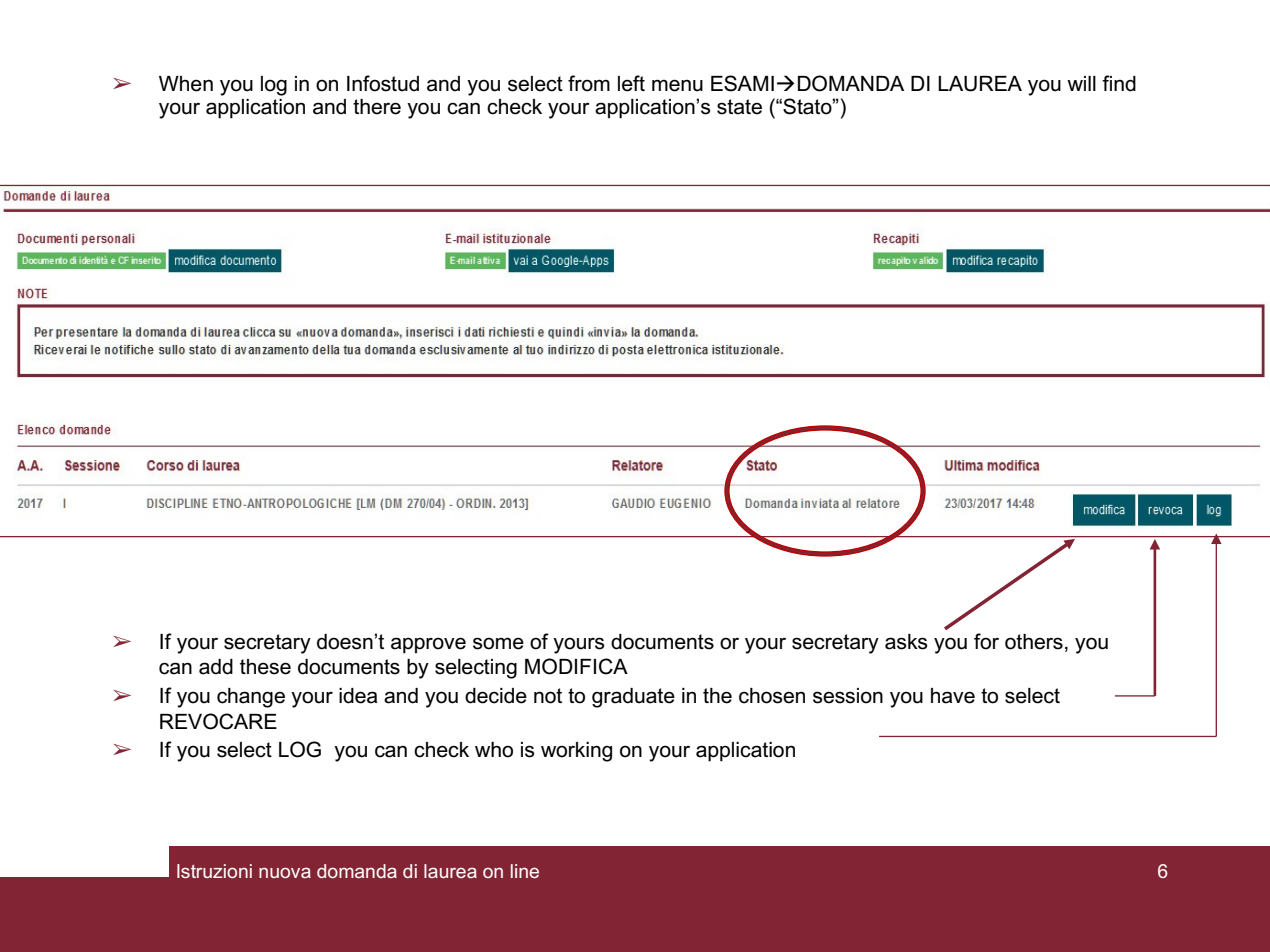 The width and height of the document is (1270, 952). What do you see at coordinates (739, 107) in the document?
I see `state` at bounding box center [739, 107].
